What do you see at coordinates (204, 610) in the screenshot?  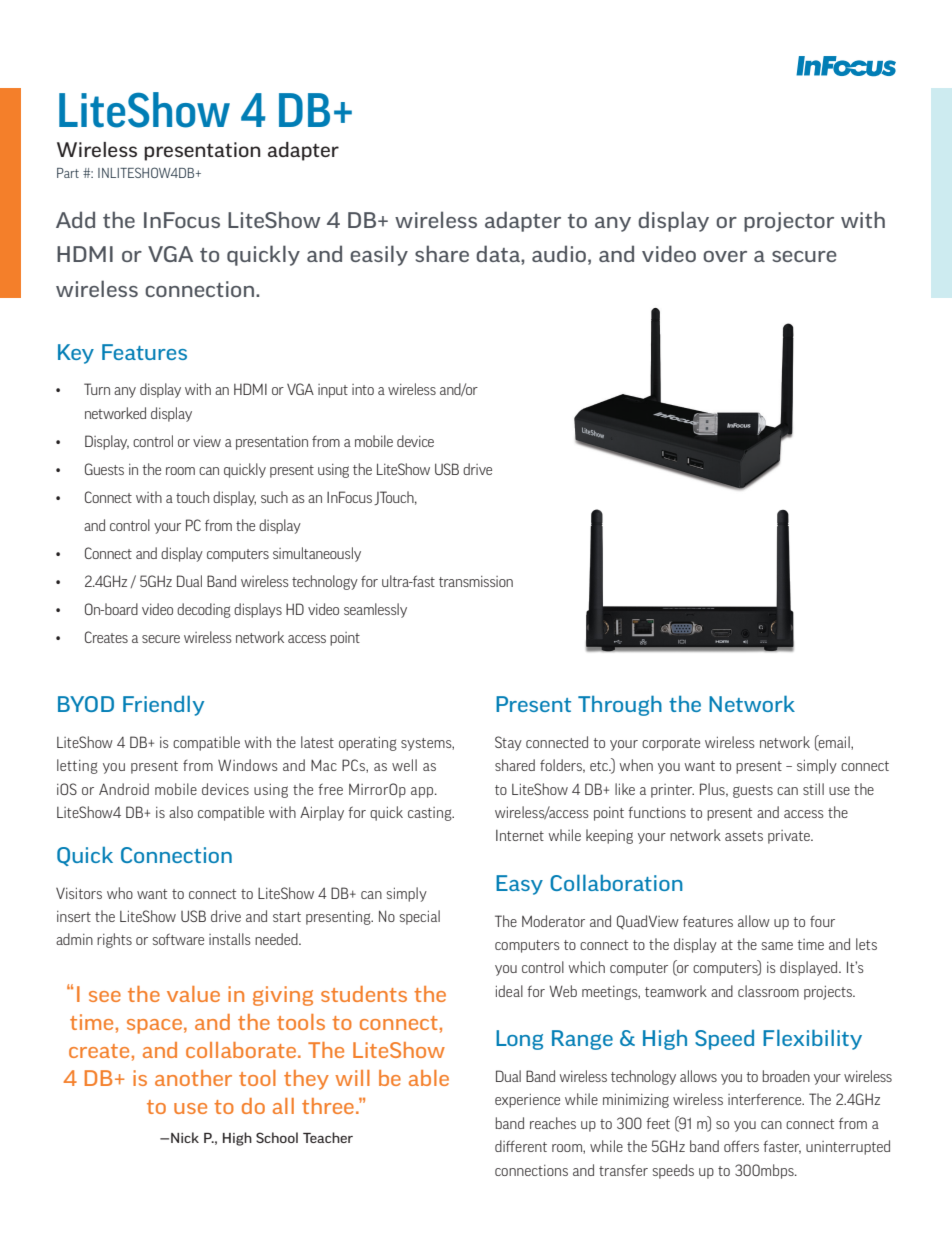 I see `decoding` at bounding box center [204, 610].
